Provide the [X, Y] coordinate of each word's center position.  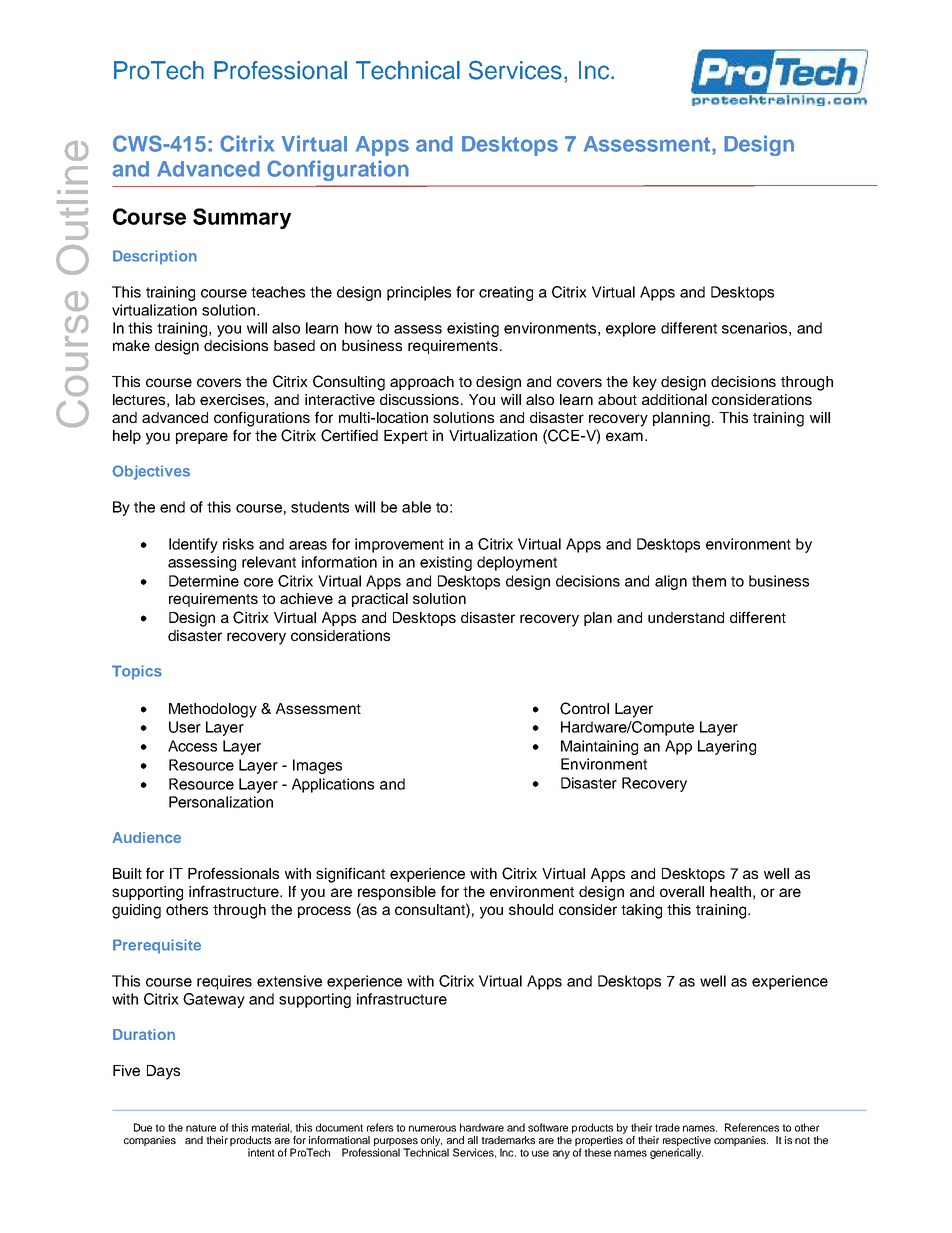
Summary [242, 218]
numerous [432, 1128]
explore [631, 329]
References [752, 1127]
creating [506, 293]
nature [201, 1128]
